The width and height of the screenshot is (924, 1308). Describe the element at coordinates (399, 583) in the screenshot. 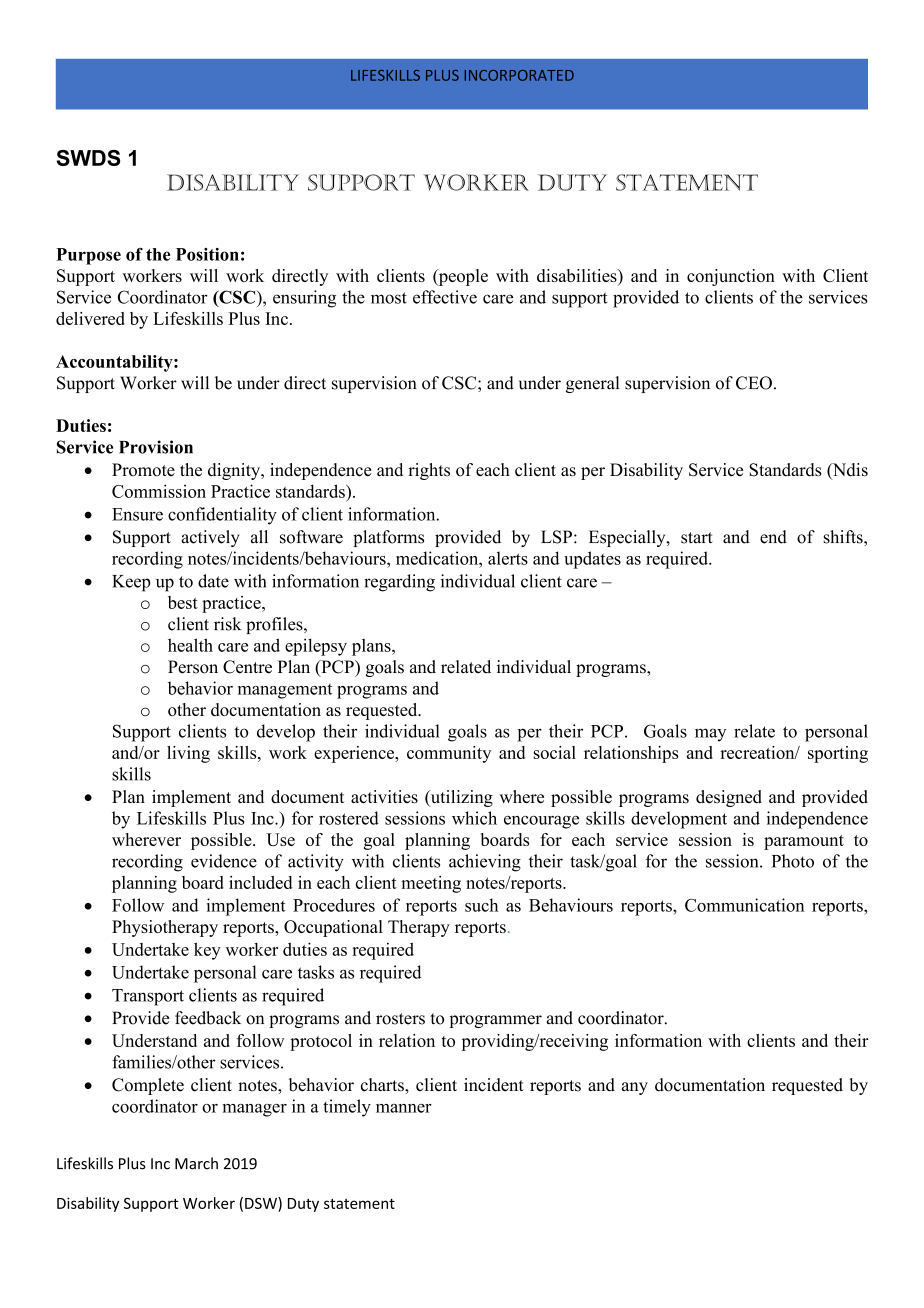

I see `regarding` at that location.
